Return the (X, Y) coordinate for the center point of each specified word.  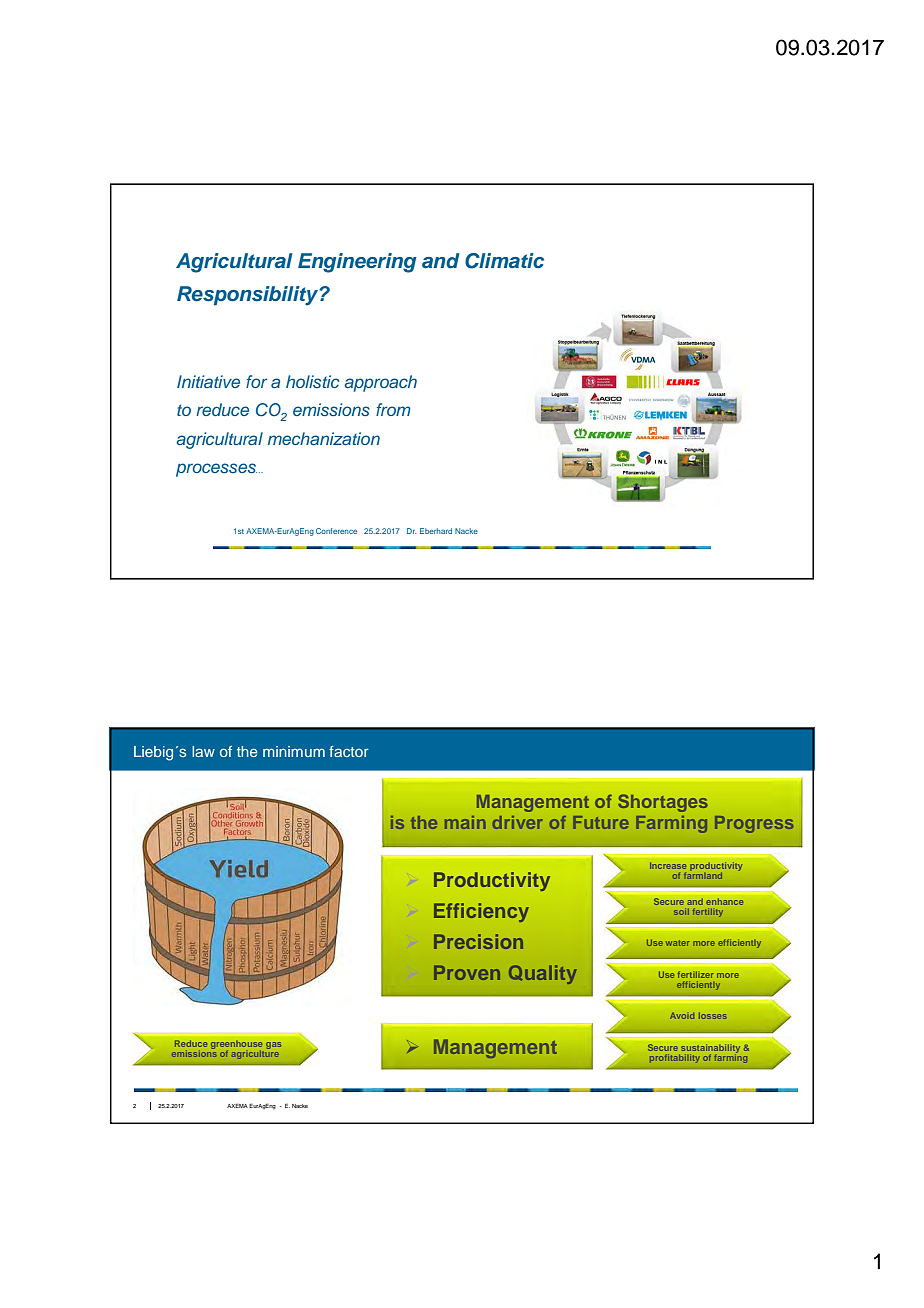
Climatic (504, 261)
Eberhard (436, 531)
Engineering (357, 263)
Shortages (663, 803)
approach (380, 383)
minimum (294, 751)
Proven (467, 972)
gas (273, 1045)
